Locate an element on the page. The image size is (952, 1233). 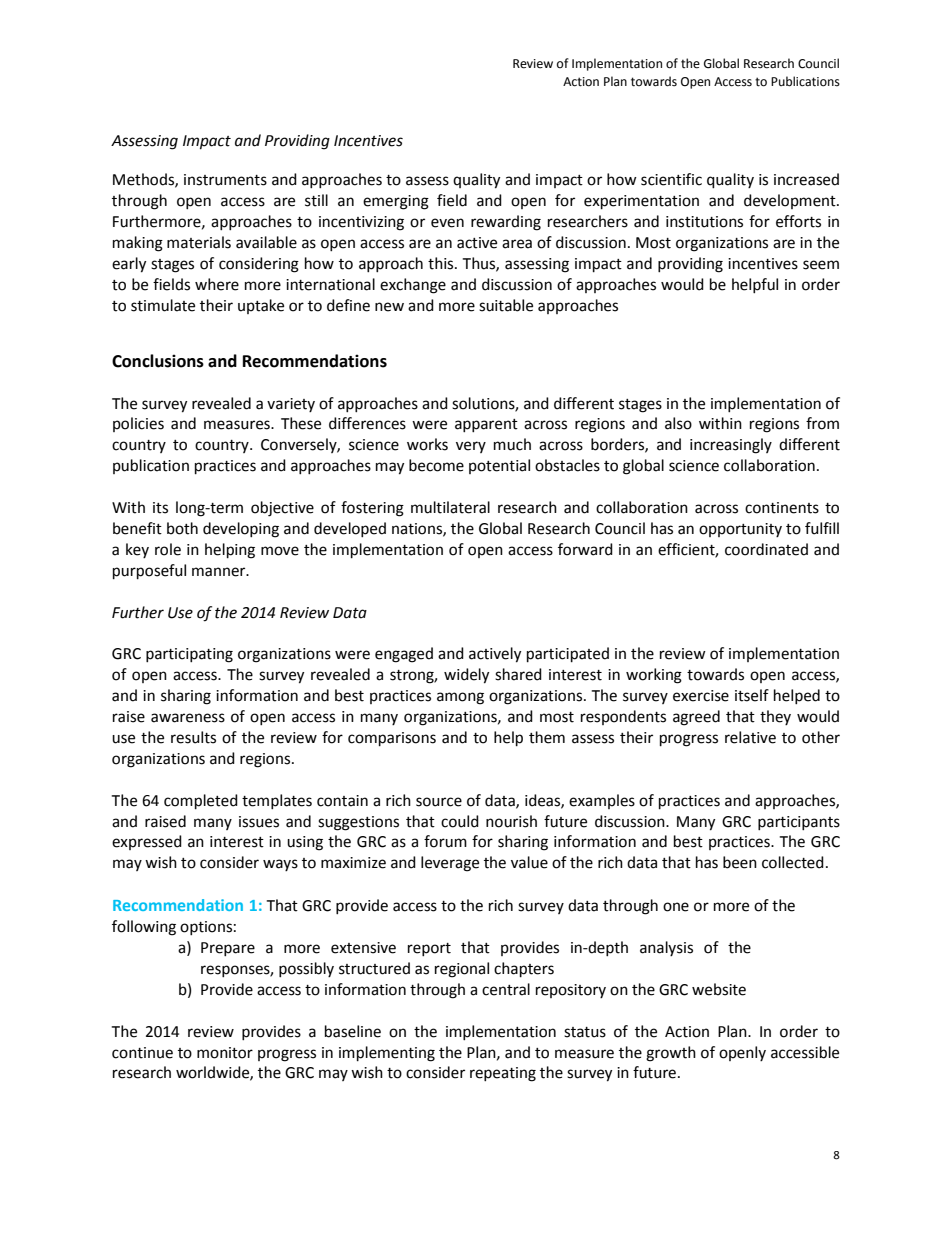
monitor is located at coordinates (225, 1053).
